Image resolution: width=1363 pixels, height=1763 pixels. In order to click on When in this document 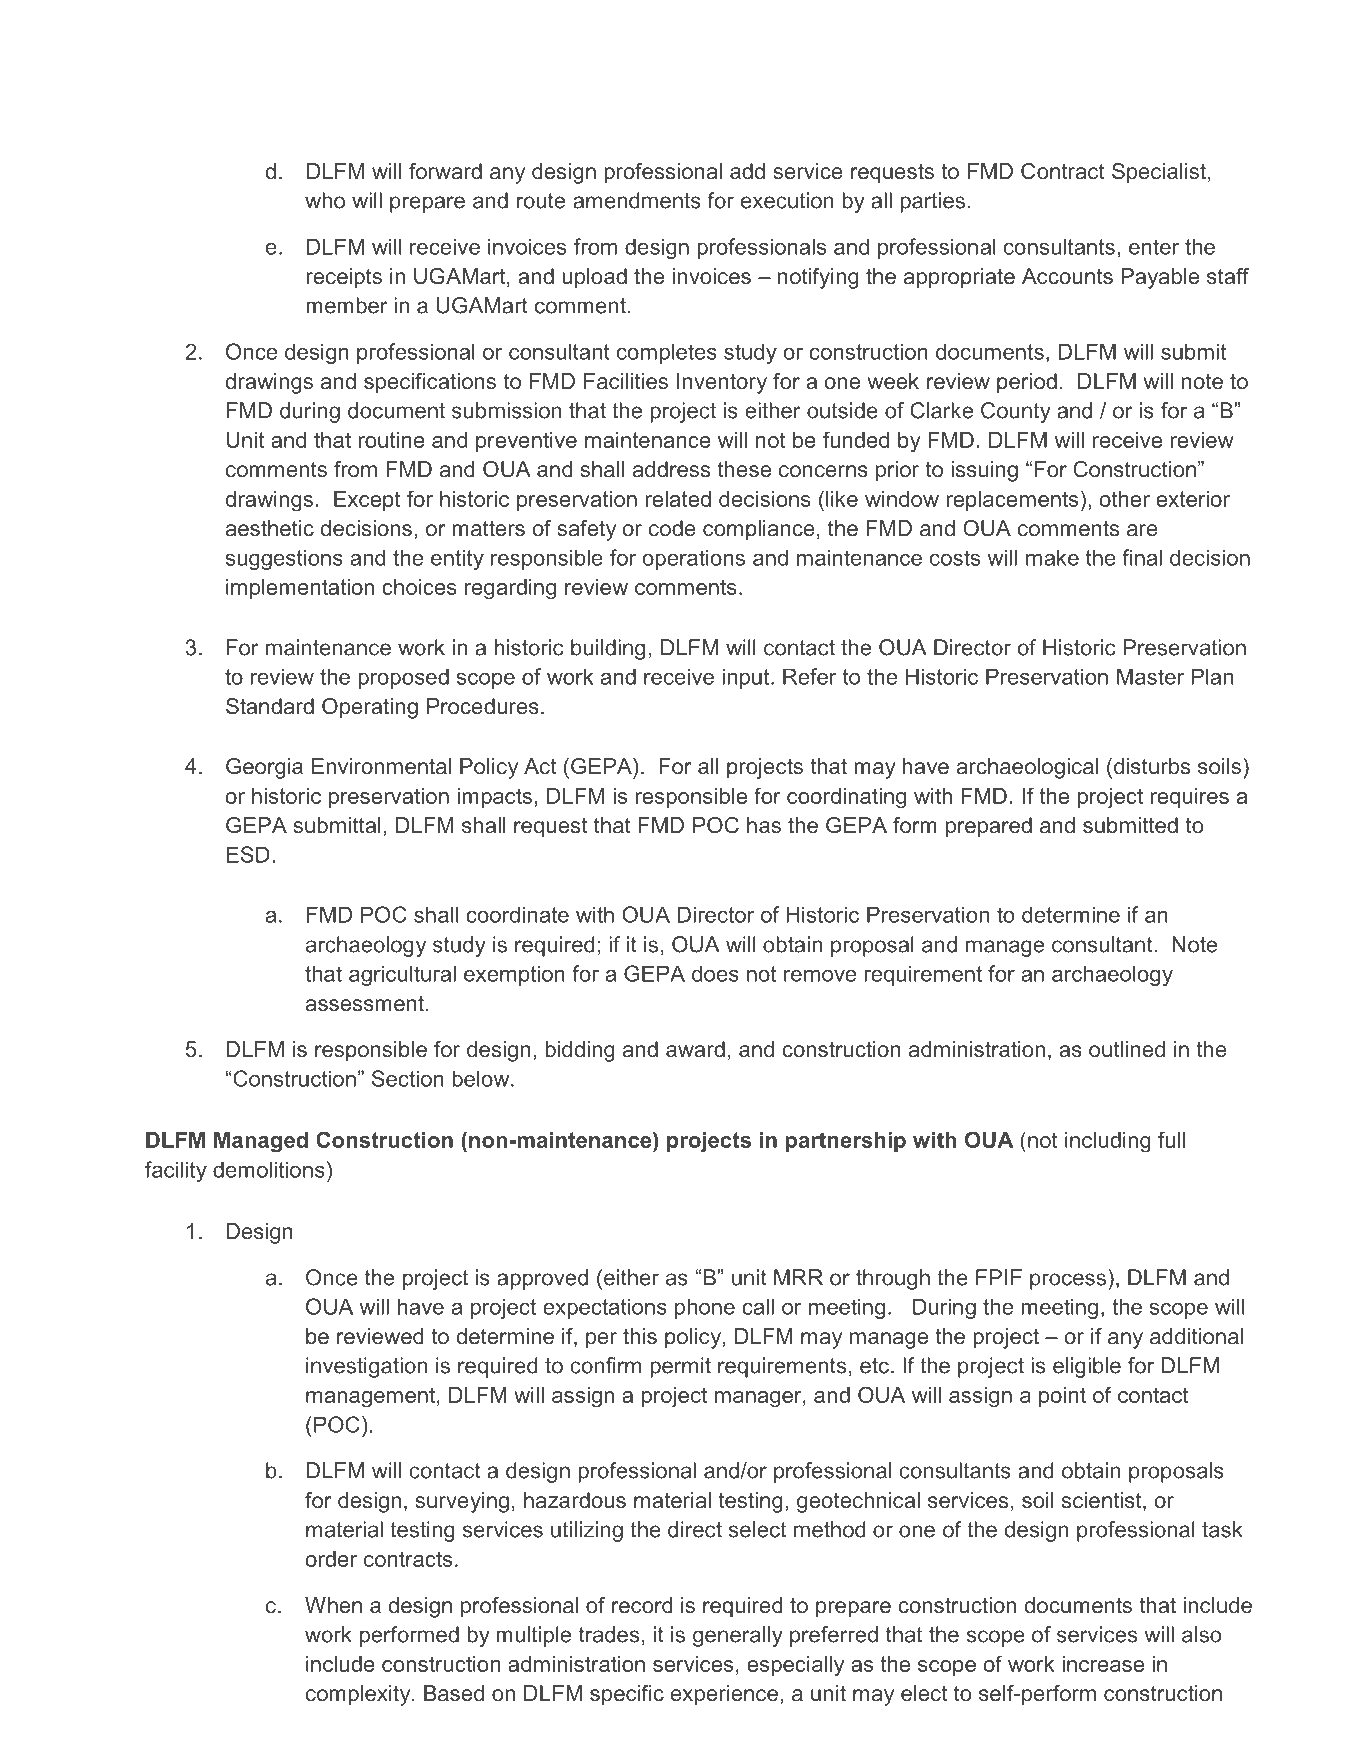, I will do `click(333, 1605)`.
